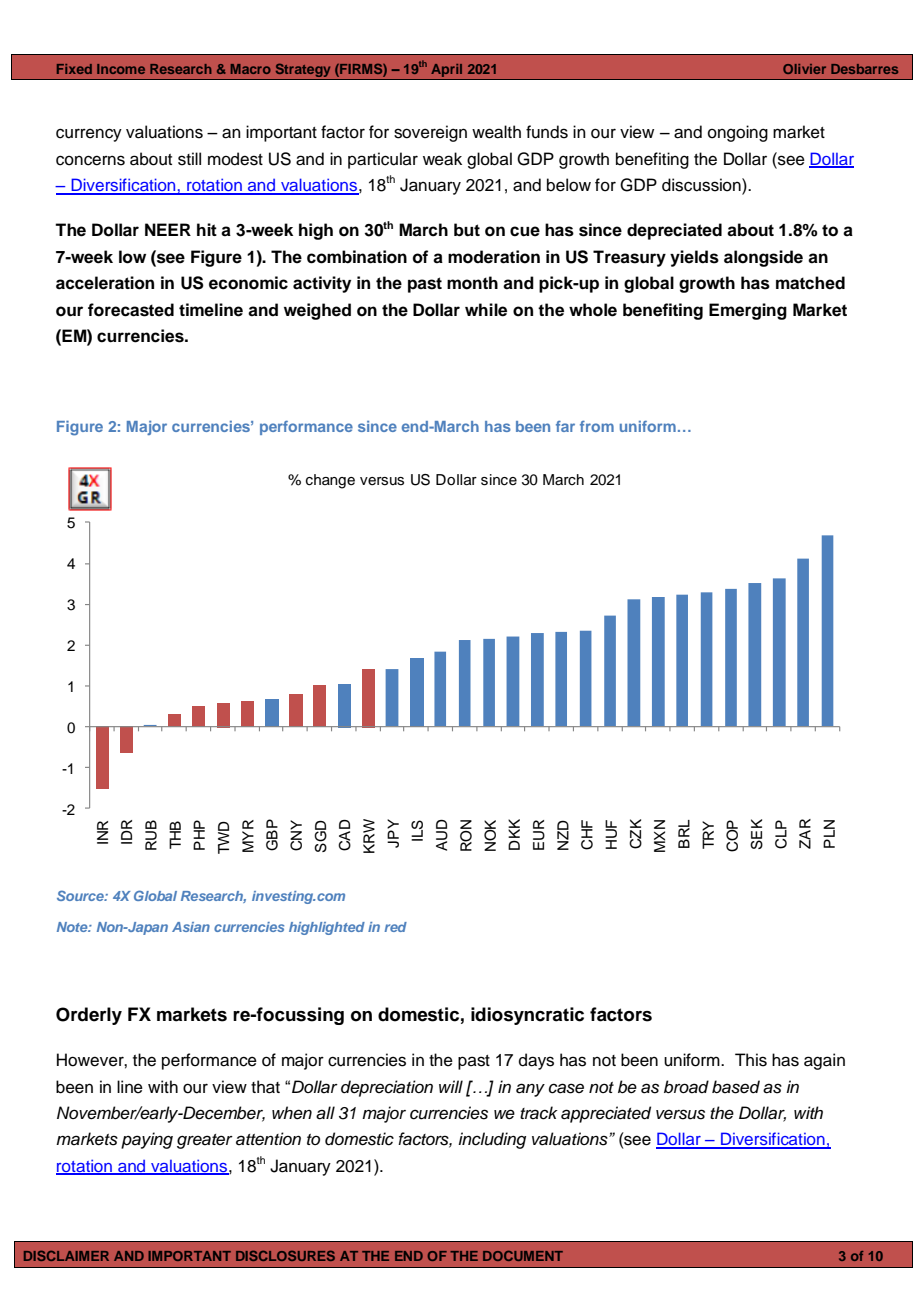  Describe the element at coordinates (738, 133) in the image. I see `ongoing` at that location.
